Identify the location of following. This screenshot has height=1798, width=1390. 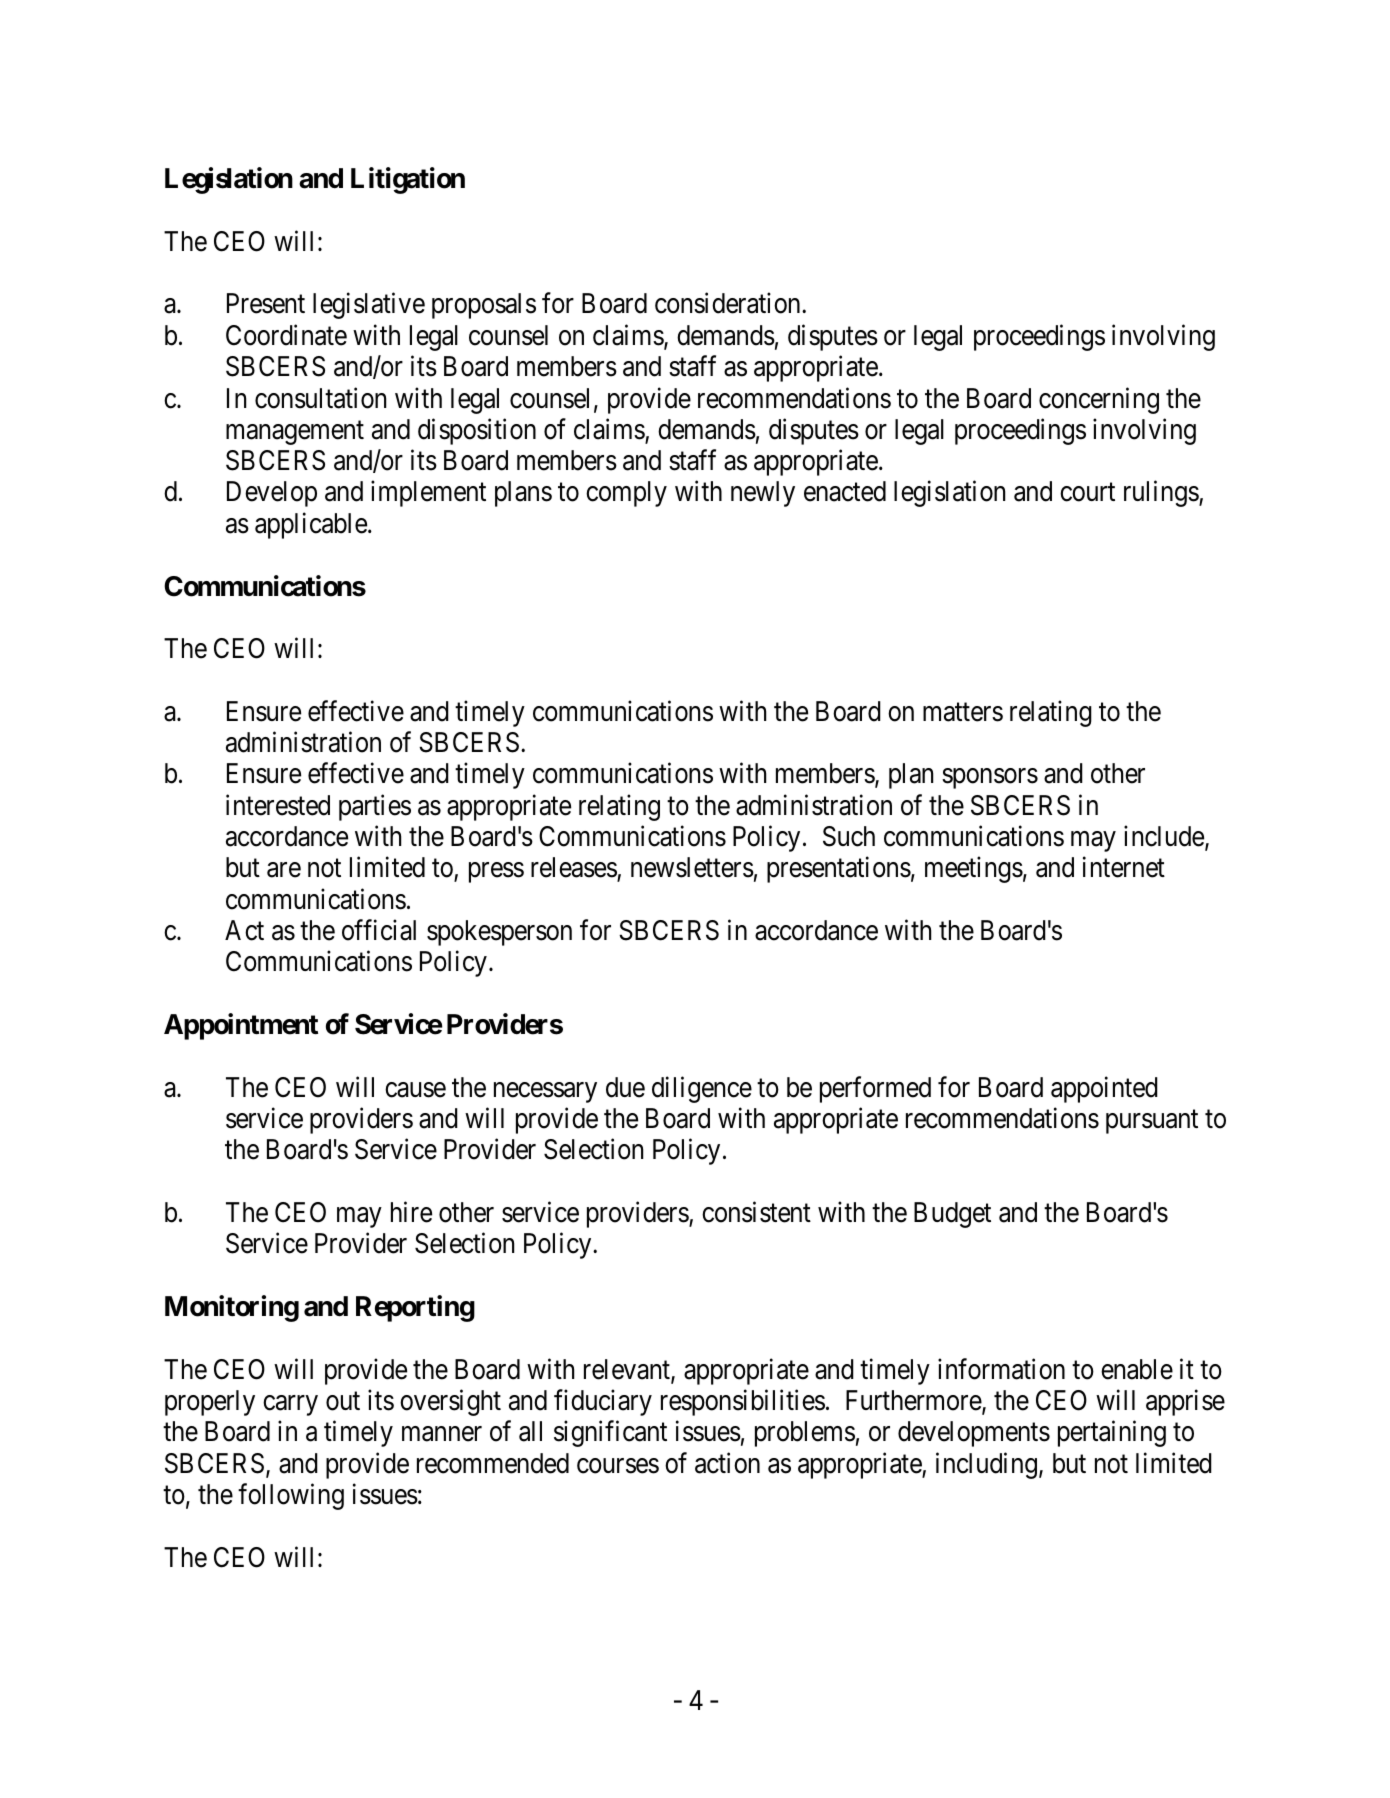
(291, 1496).
